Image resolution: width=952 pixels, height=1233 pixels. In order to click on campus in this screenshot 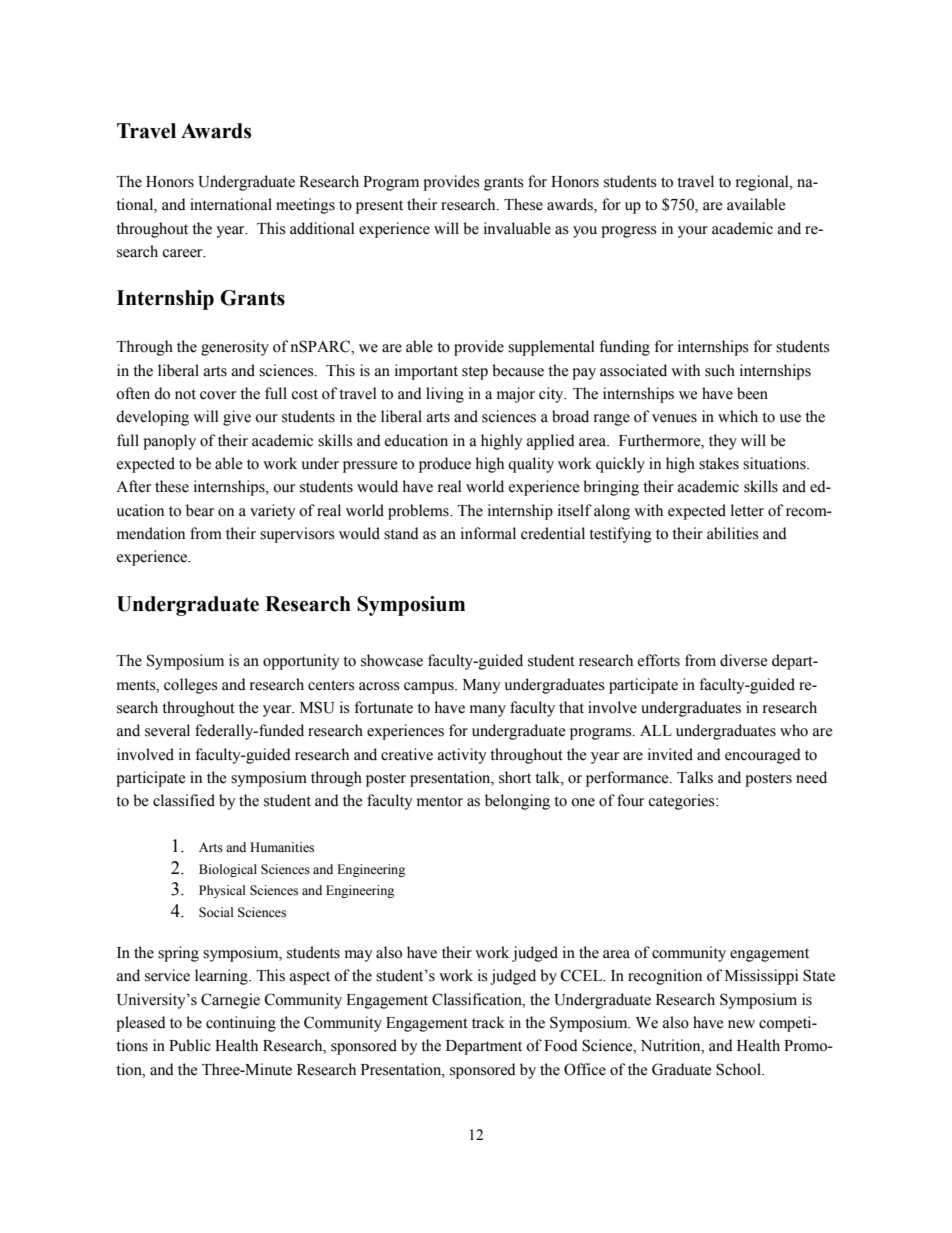, I will do `click(430, 688)`.
